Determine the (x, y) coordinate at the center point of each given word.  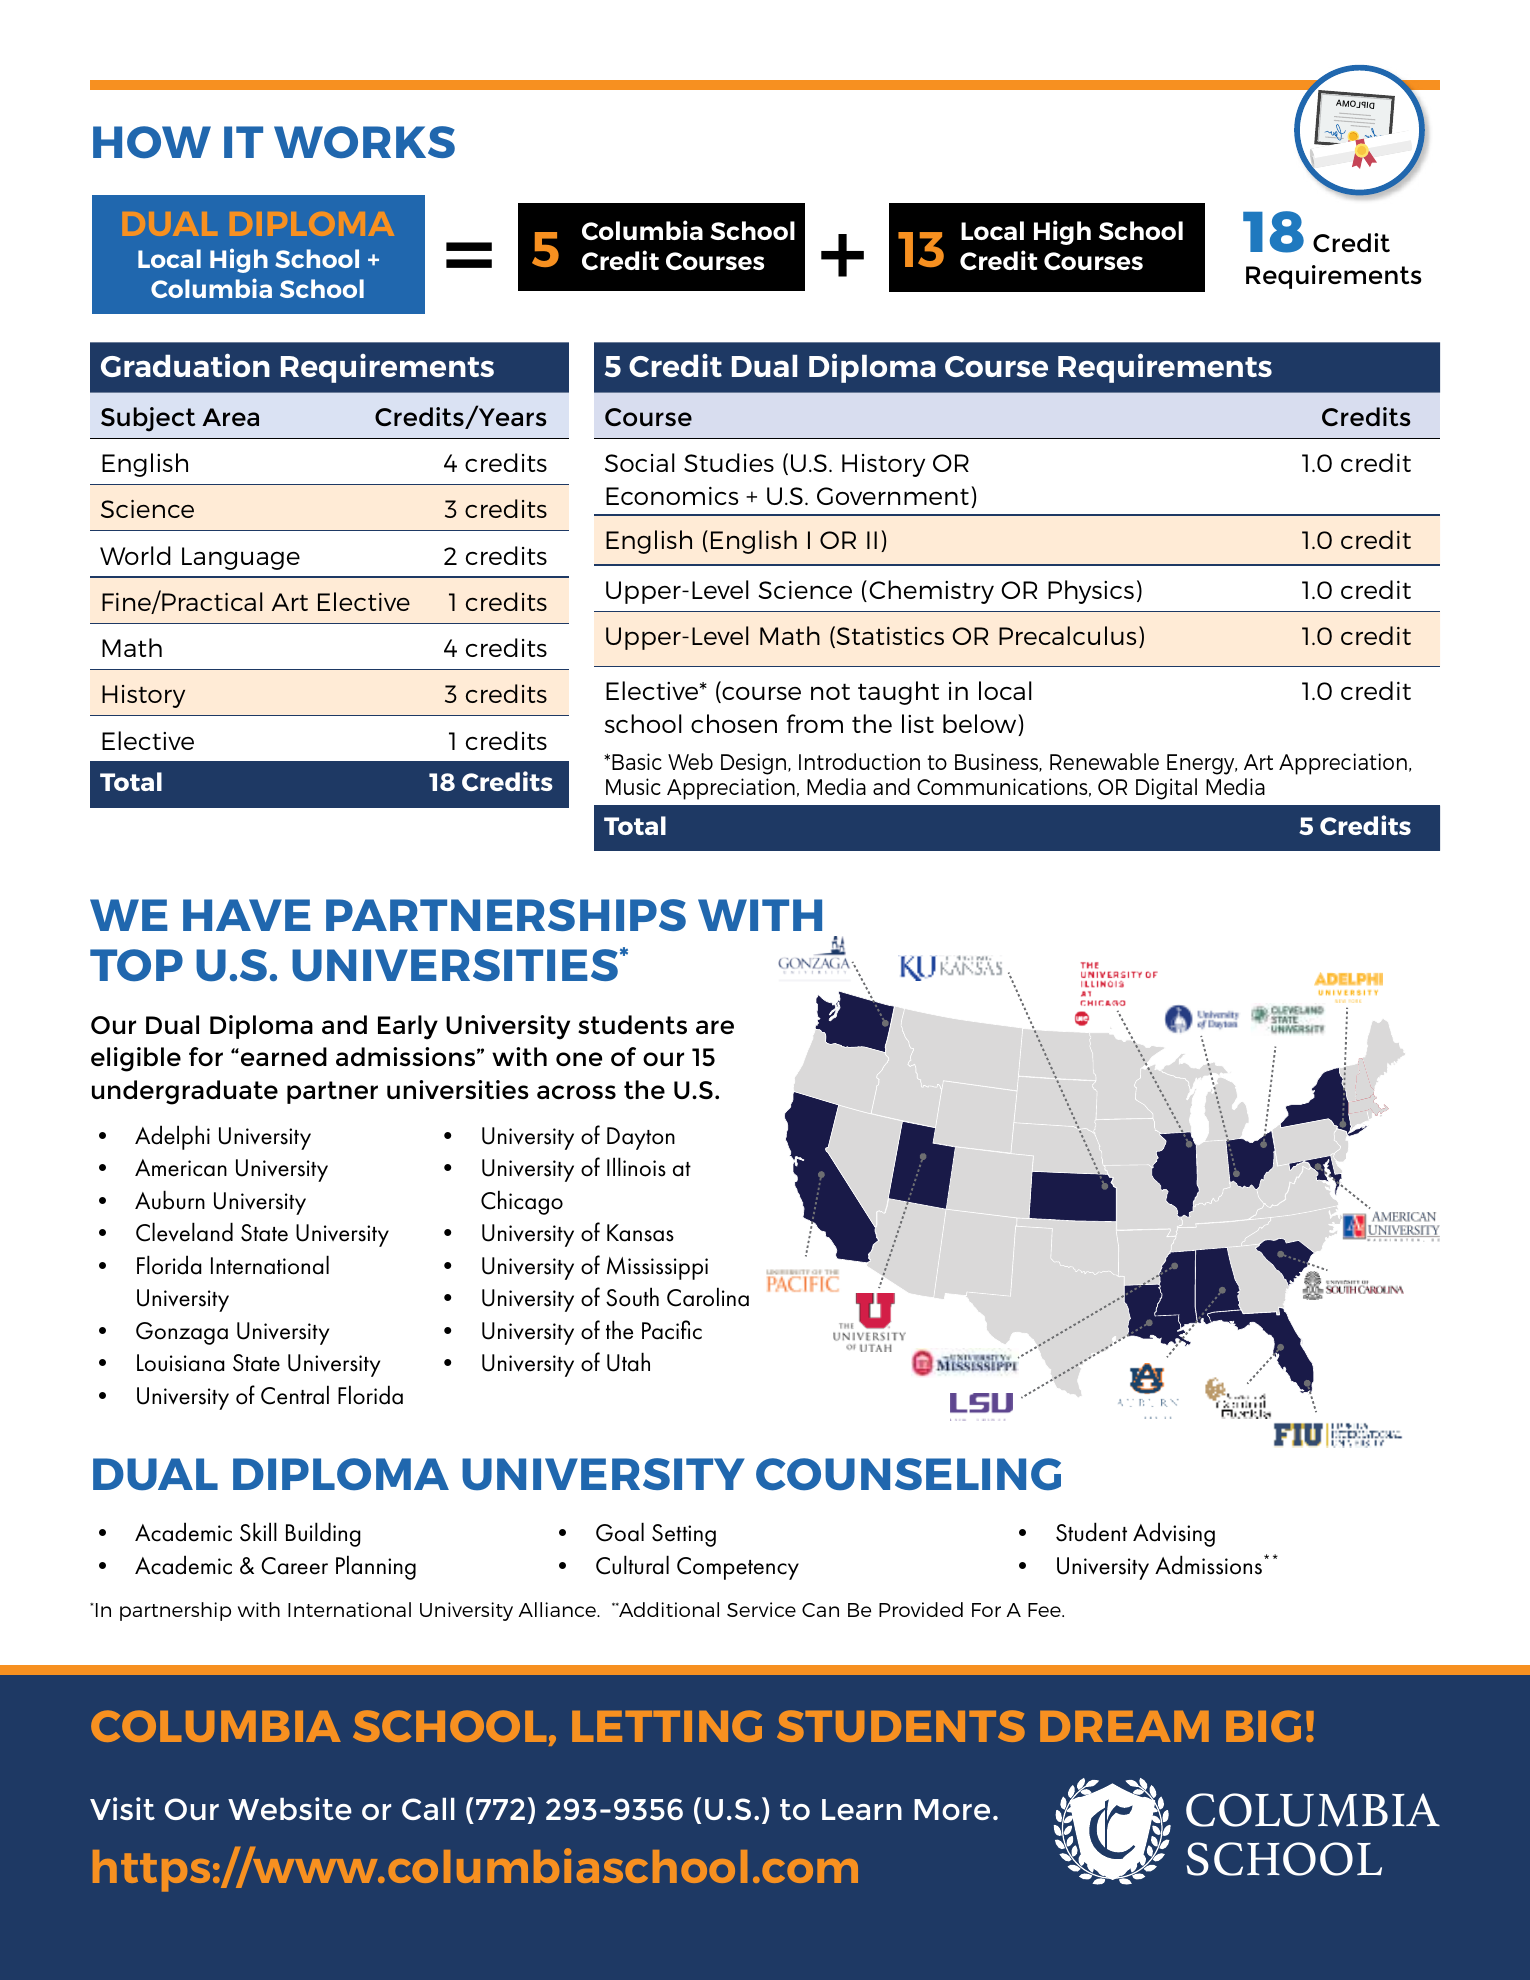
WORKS (364, 142)
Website (290, 1808)
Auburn (170, 1200)
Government (893, 496)
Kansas (640, 1233)
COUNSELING (908, 1474)
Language (241, 558)
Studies (729, 462)
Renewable (1104, 761)
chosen (734, 723)
